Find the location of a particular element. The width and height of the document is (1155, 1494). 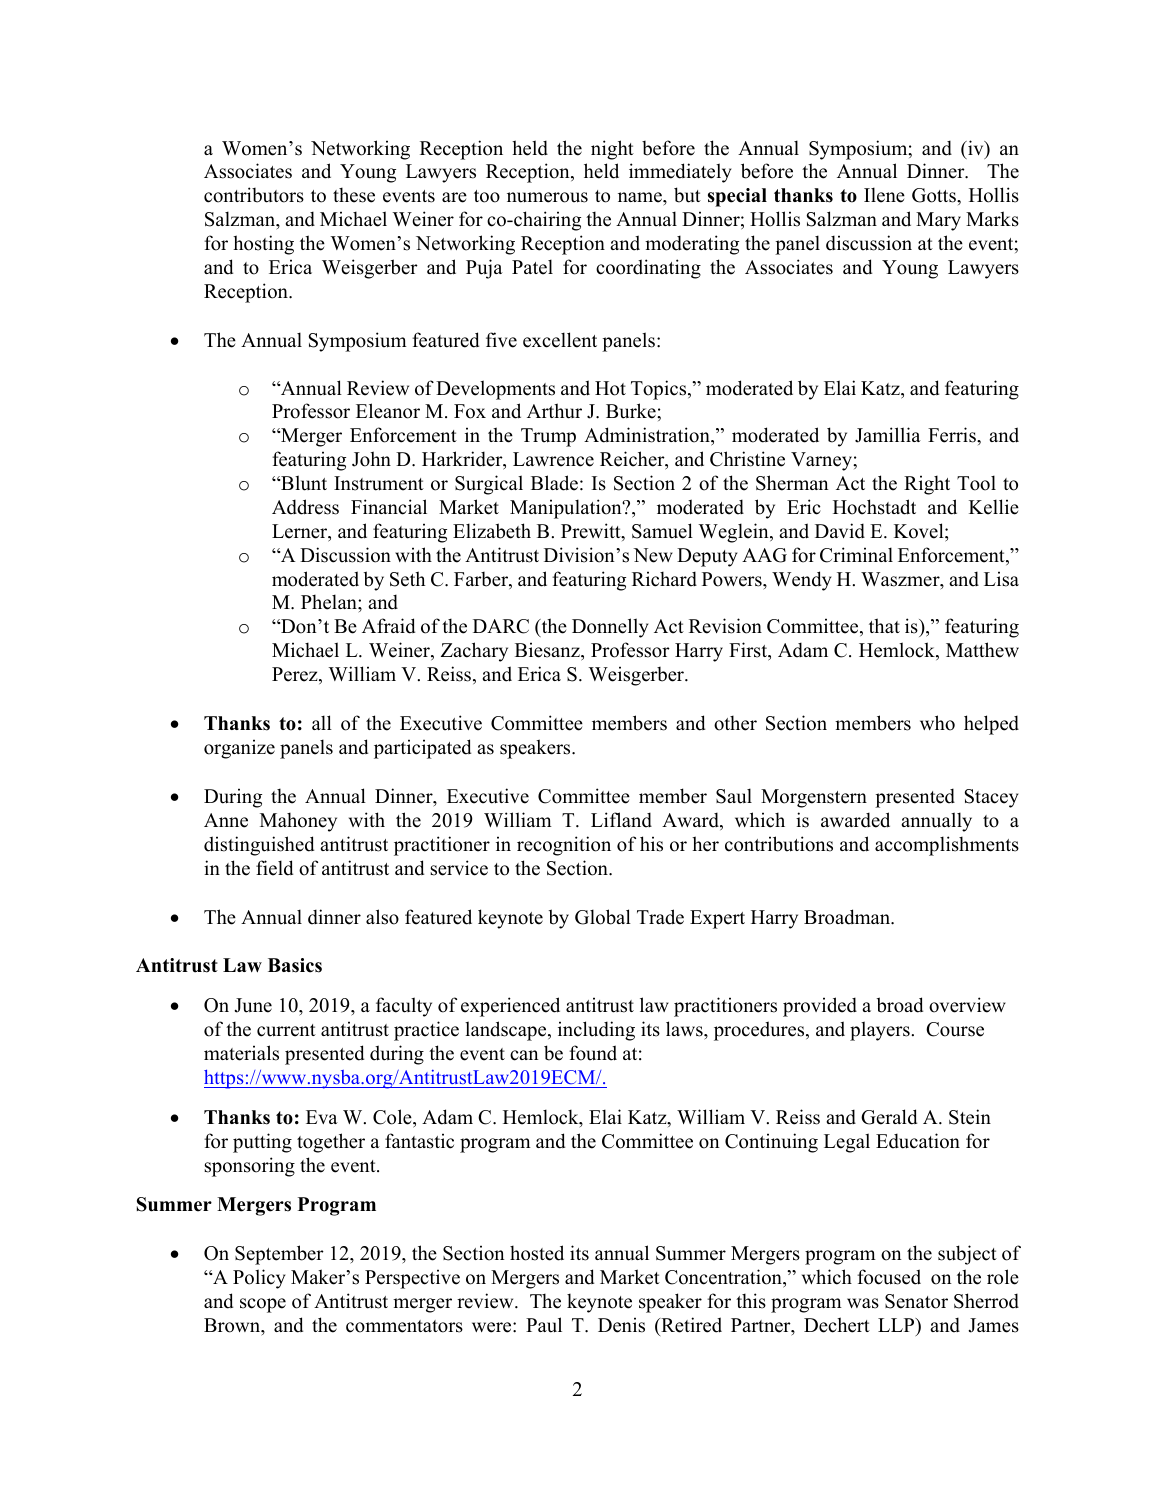

Denis is located at coordinates (621, 1325).
